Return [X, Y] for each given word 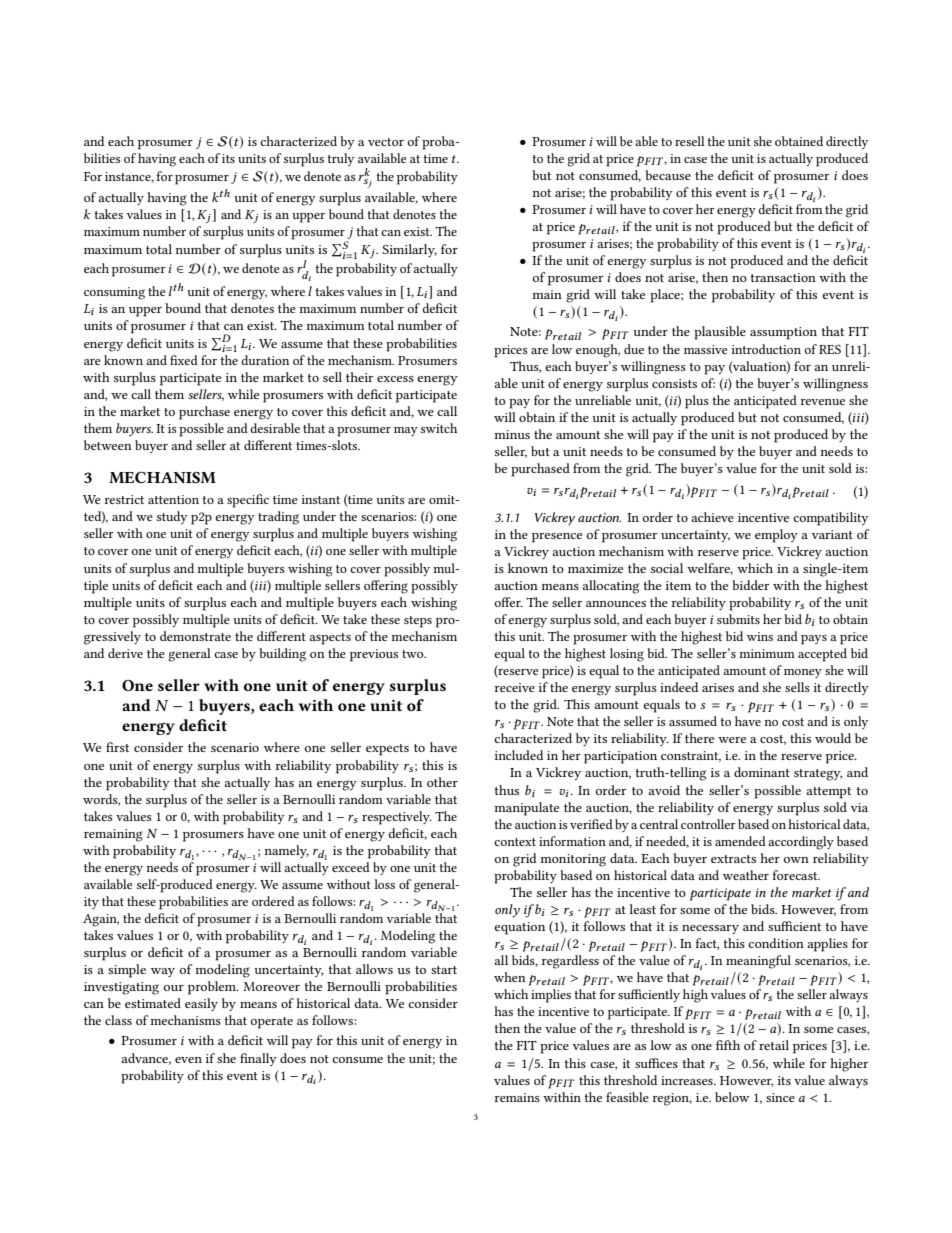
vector [386, 142]
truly [340, 159]
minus [512, 434]
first [117, 747]
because [668, 175]
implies [551, 996]
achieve [712, 517]
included [519, 755]
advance [146, 1059]
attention [173, 499]
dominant [762, 772]
